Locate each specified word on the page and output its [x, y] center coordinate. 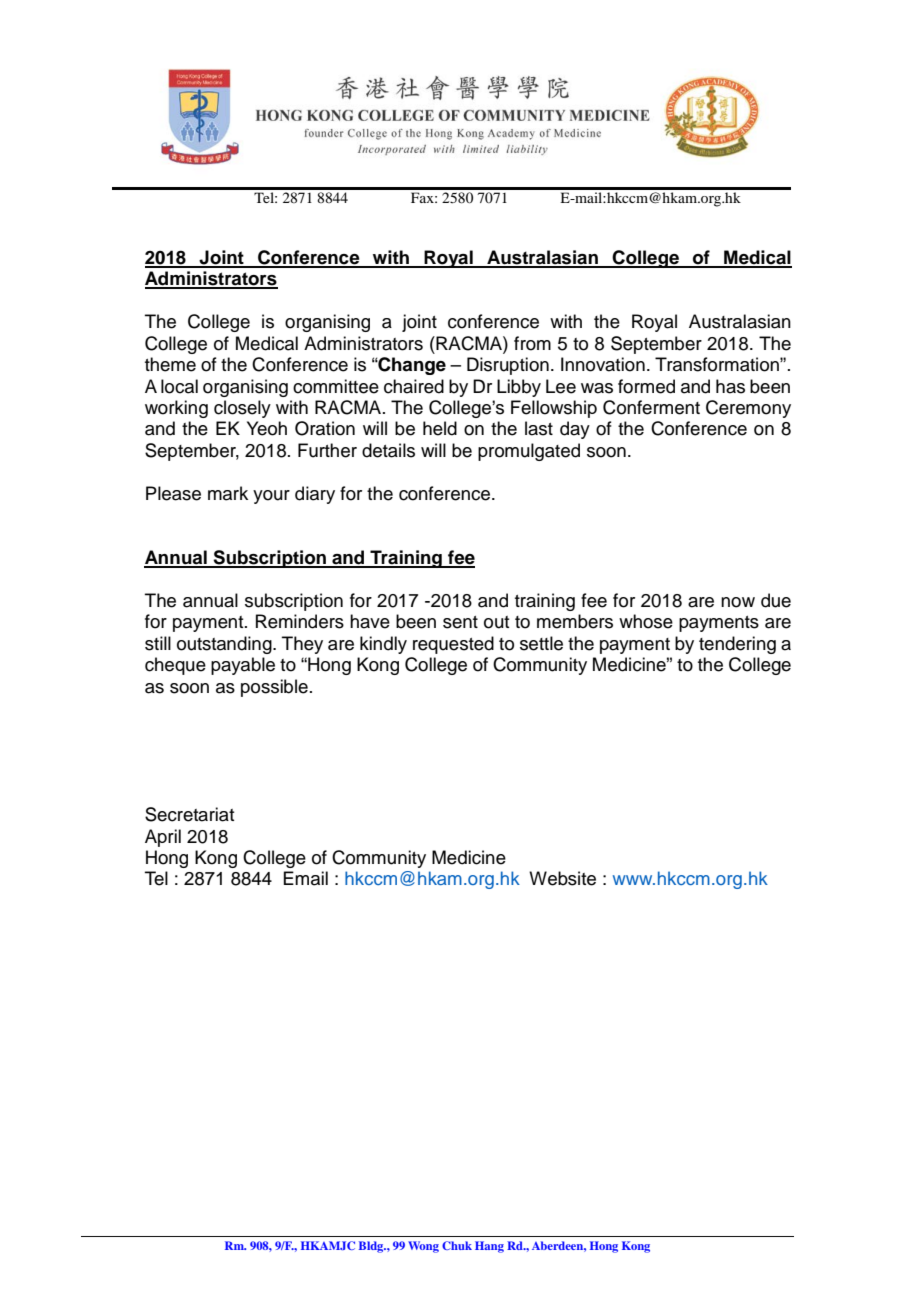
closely [242, 409]
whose [646, 621]
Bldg [372, 1247]
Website [562, 878]
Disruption [508, 366]
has [730, 386]
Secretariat [189, 814]
